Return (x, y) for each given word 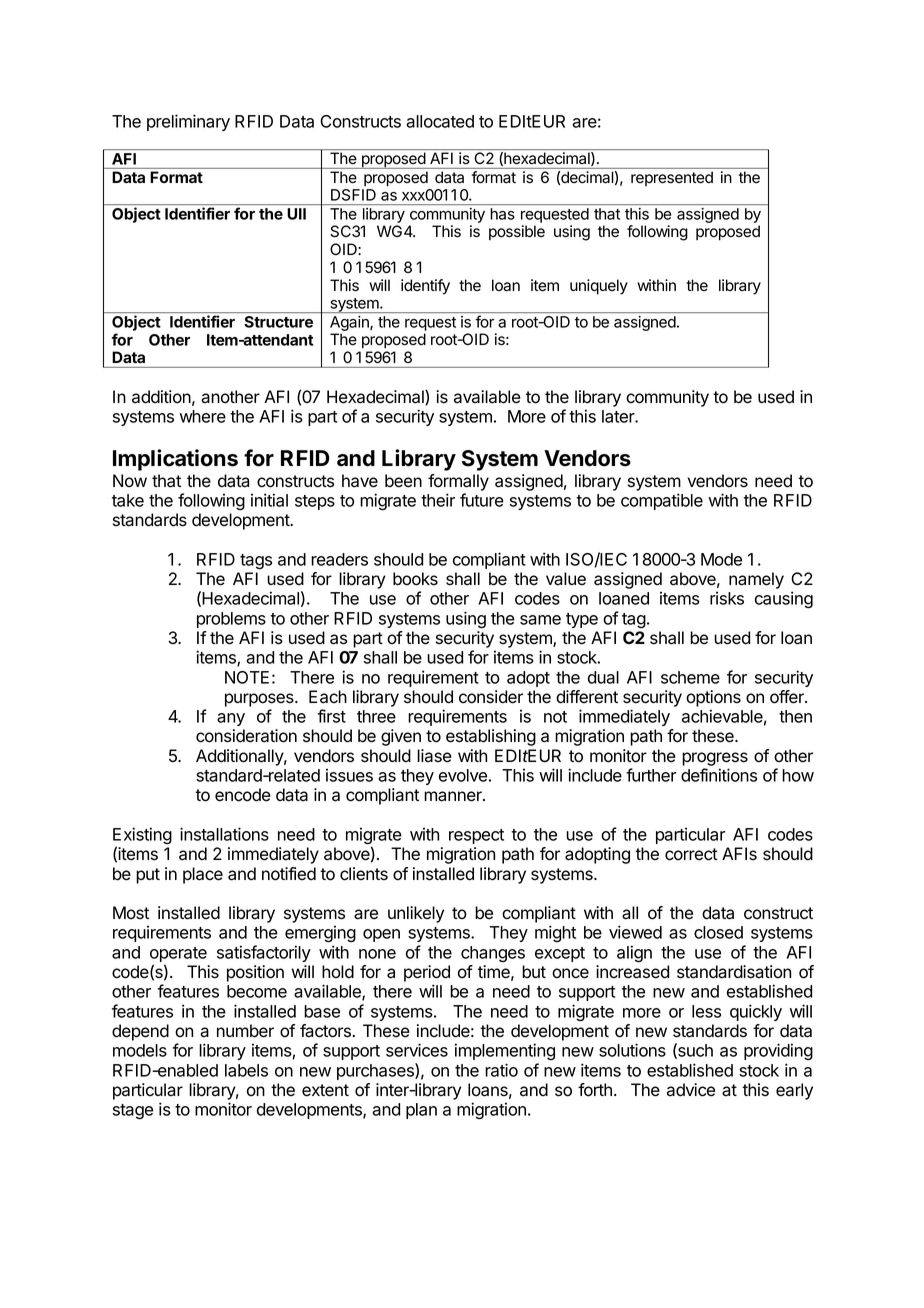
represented (672, 178)
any (231, 719)
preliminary (188, 122)
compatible (662, 501)
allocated (440, 121)
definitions (719, 775)
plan (421, 1111)
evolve (463, 775)
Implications (175, 460)
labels (246, 1070)
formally (458, 482)
